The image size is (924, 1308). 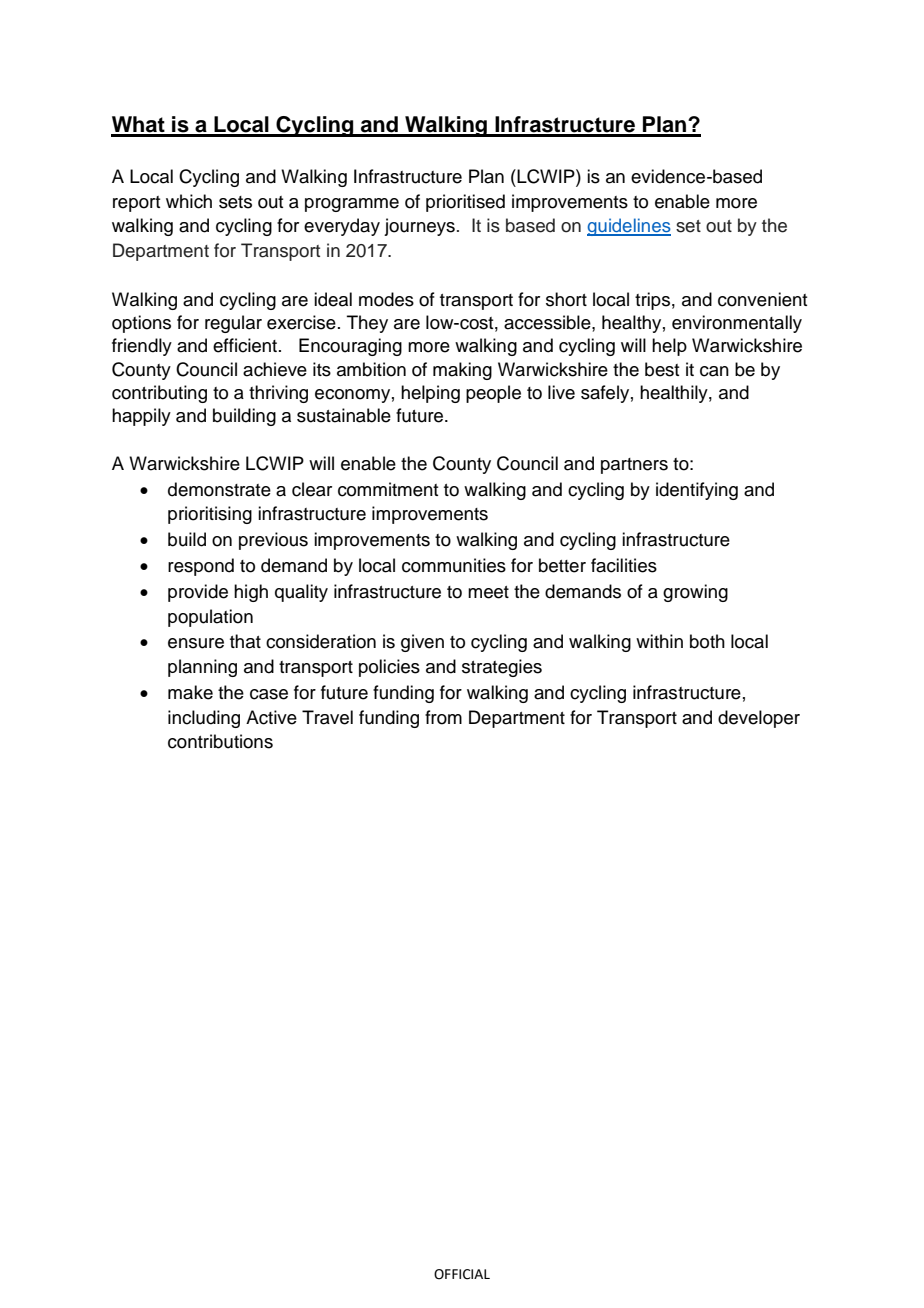 What do you see at coordinates (629, 227) in the screenshot?
I see `guidelines` at bounding box center [629, 227].
